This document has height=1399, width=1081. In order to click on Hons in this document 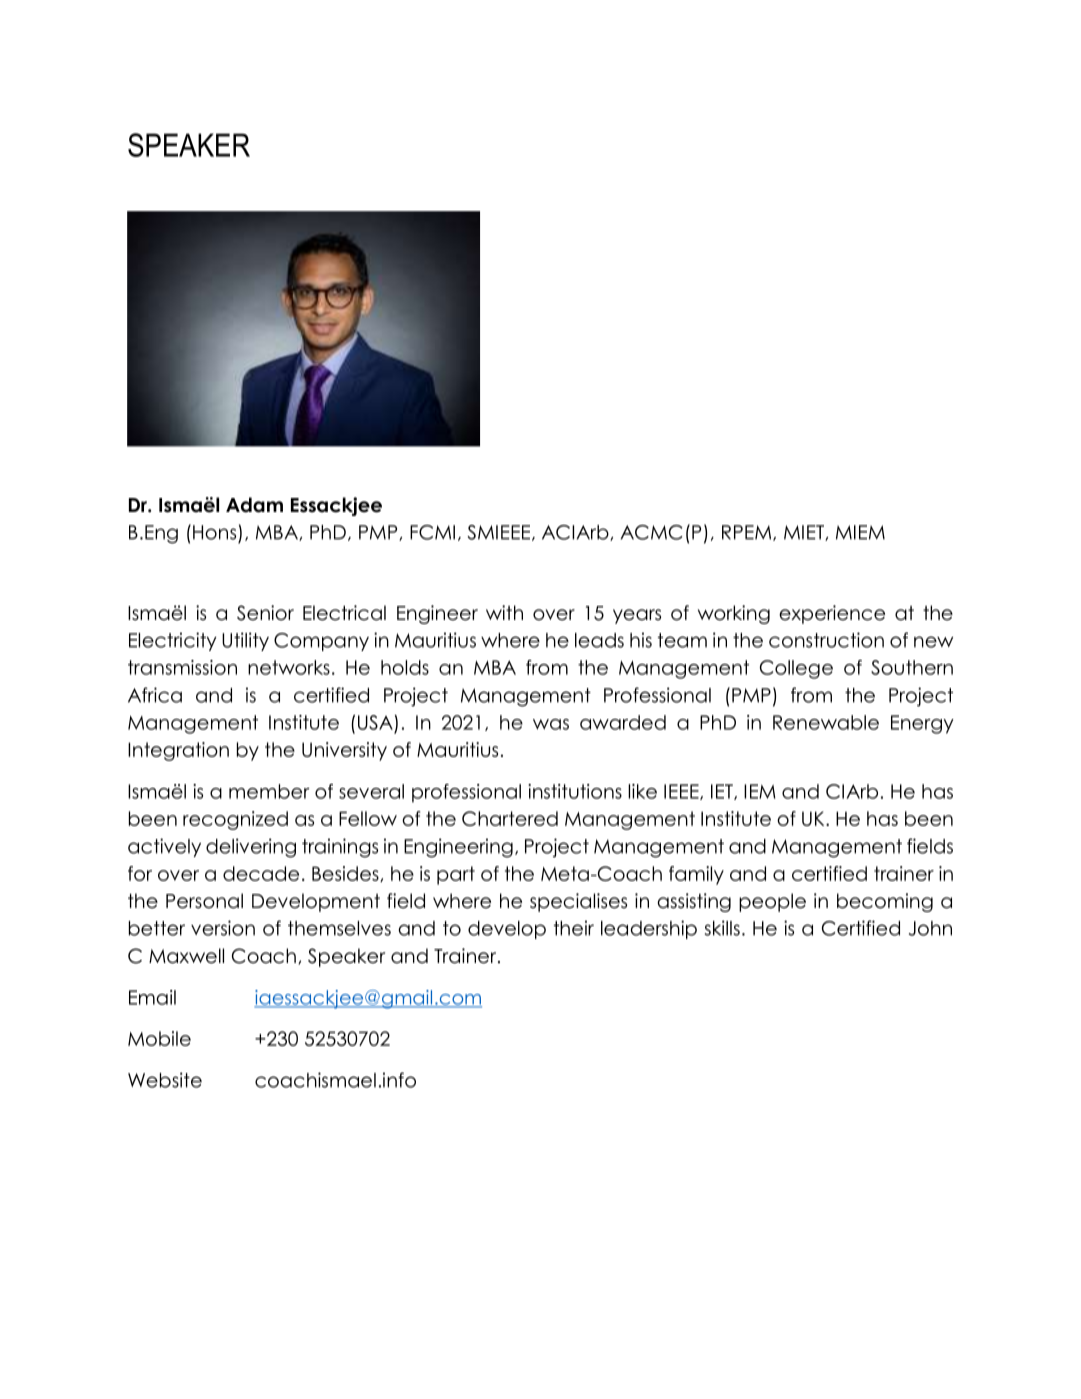, I will do `click(214, 532)`.
